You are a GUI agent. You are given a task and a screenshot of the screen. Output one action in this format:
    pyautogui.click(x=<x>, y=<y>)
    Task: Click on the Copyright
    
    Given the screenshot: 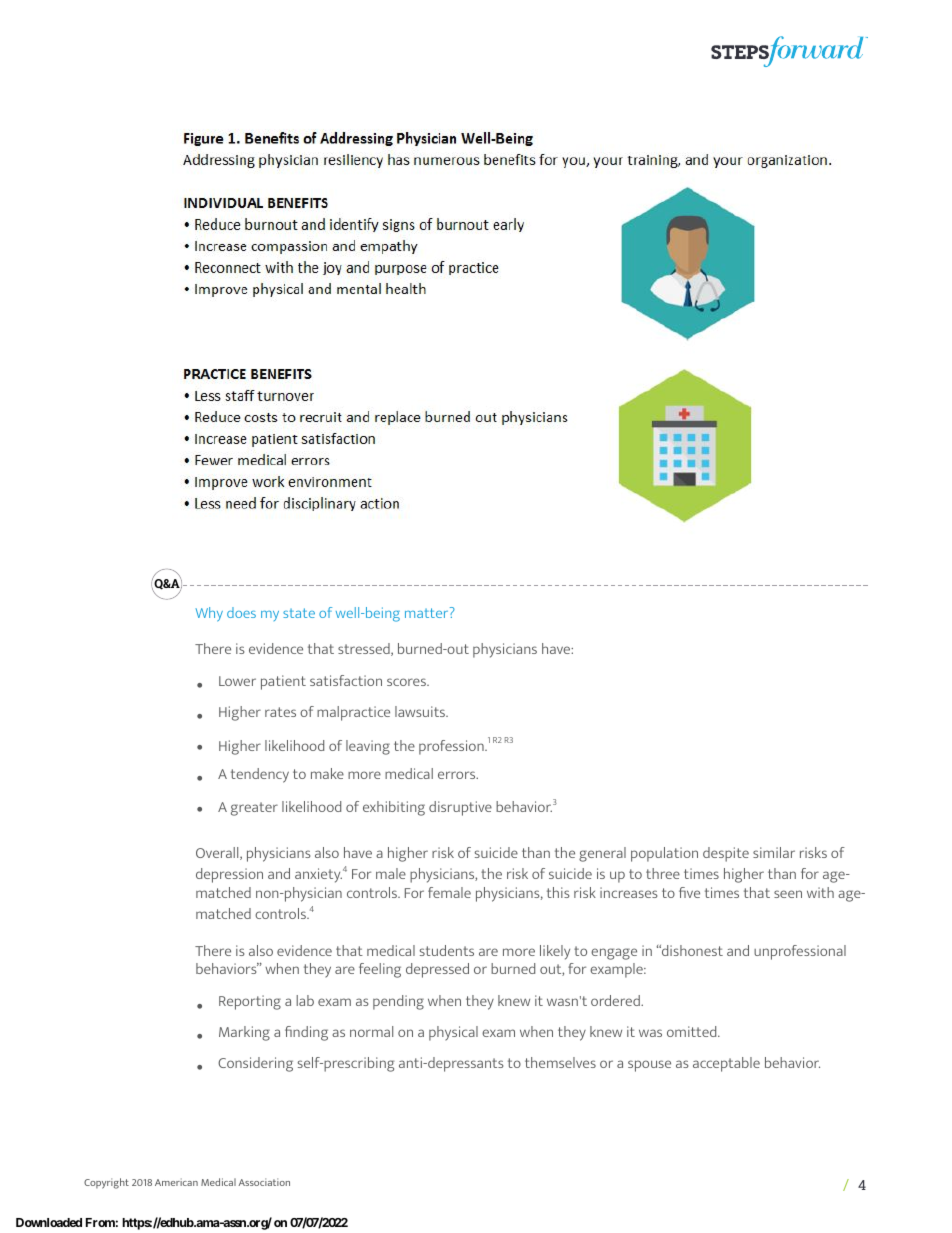 What is the action you would take?
    pyautogui.click(x=106, y=1183)
